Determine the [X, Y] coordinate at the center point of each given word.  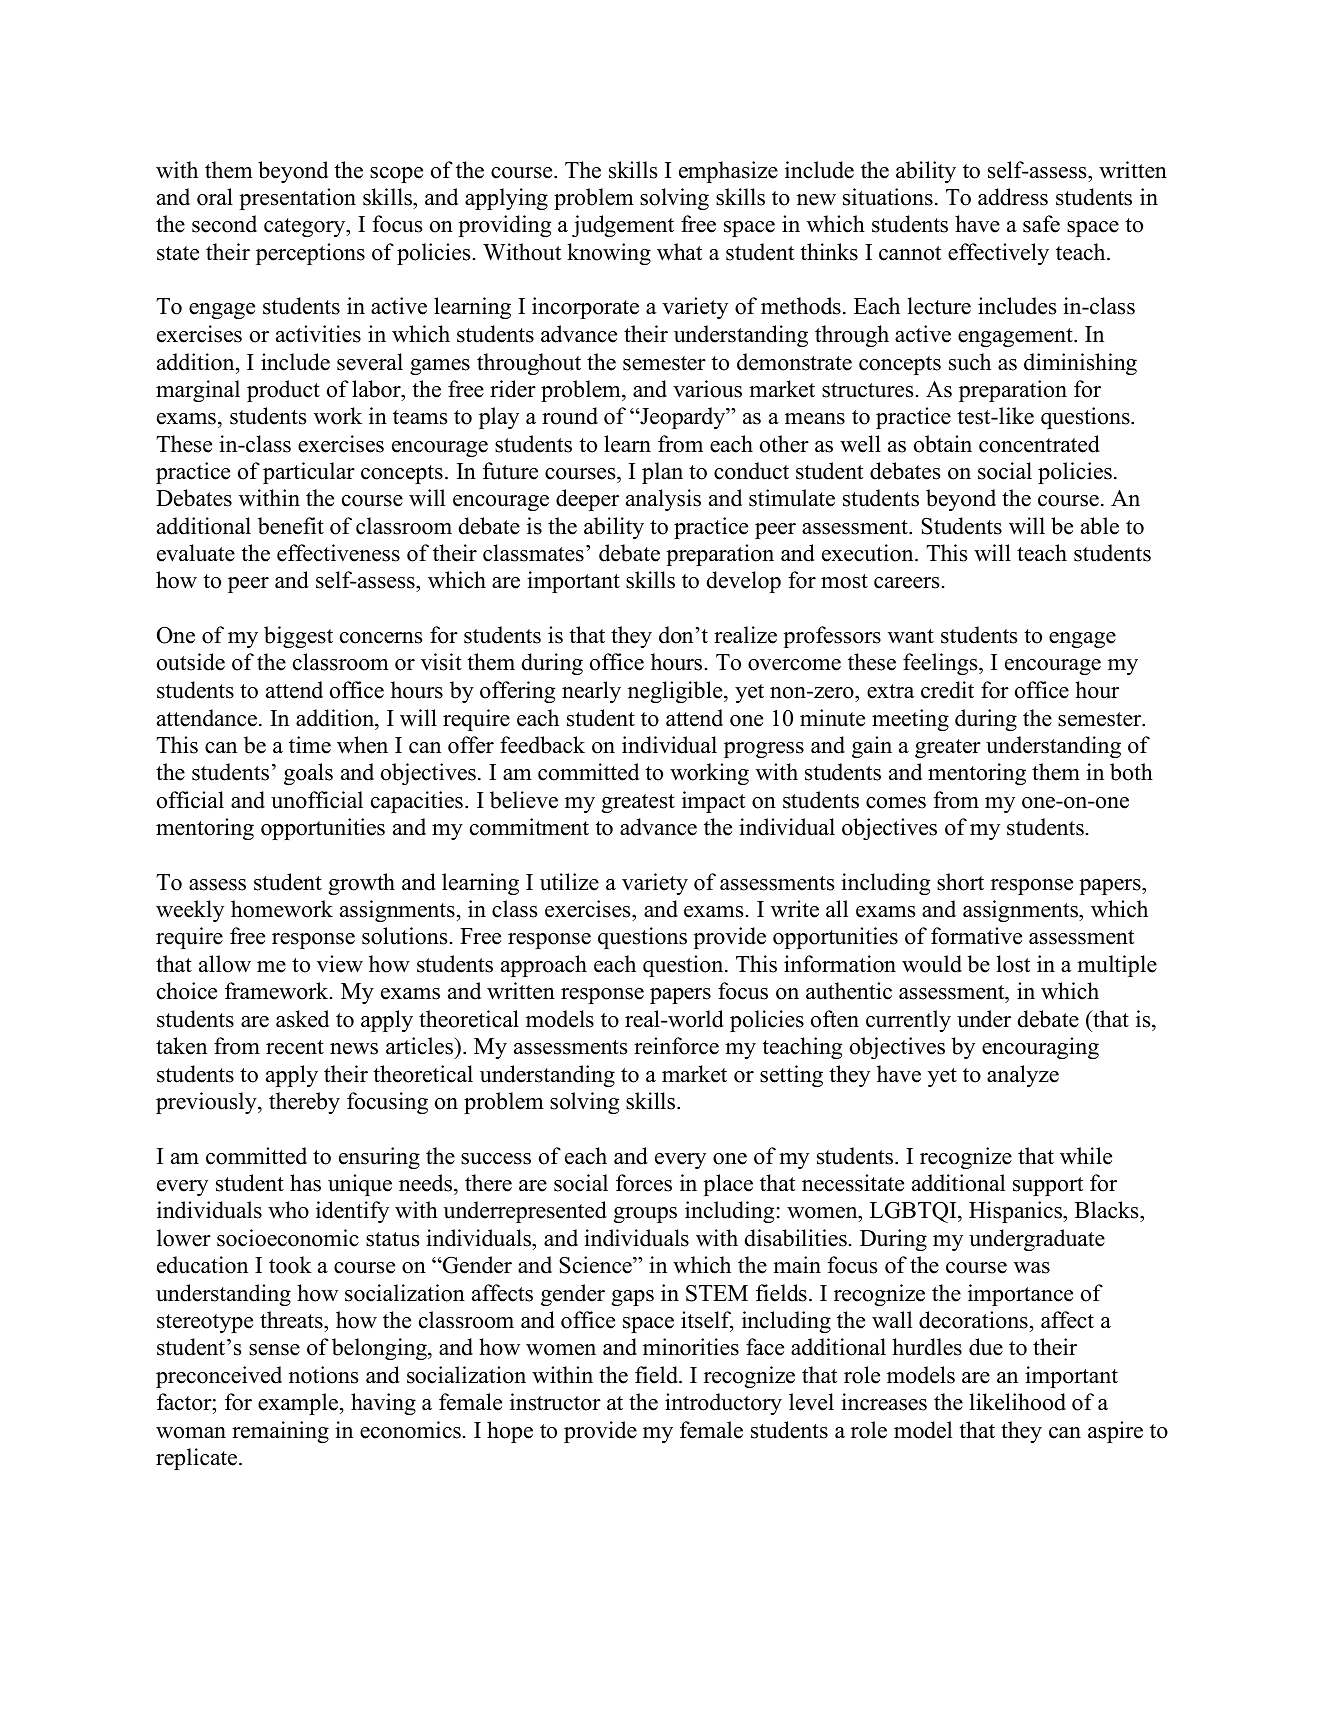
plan [662, 473]
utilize [569, 882]
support [1048, 1186]
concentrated [1039, 444]
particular [309, 473]
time [310, 745]
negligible [676, 692]
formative [976, 936]
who [288, 1210]
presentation [297, 199]
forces [644, 1183]
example [299, 1404]
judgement [623, 226]
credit [947, 690]
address [1013, 197]
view [340, 964]
